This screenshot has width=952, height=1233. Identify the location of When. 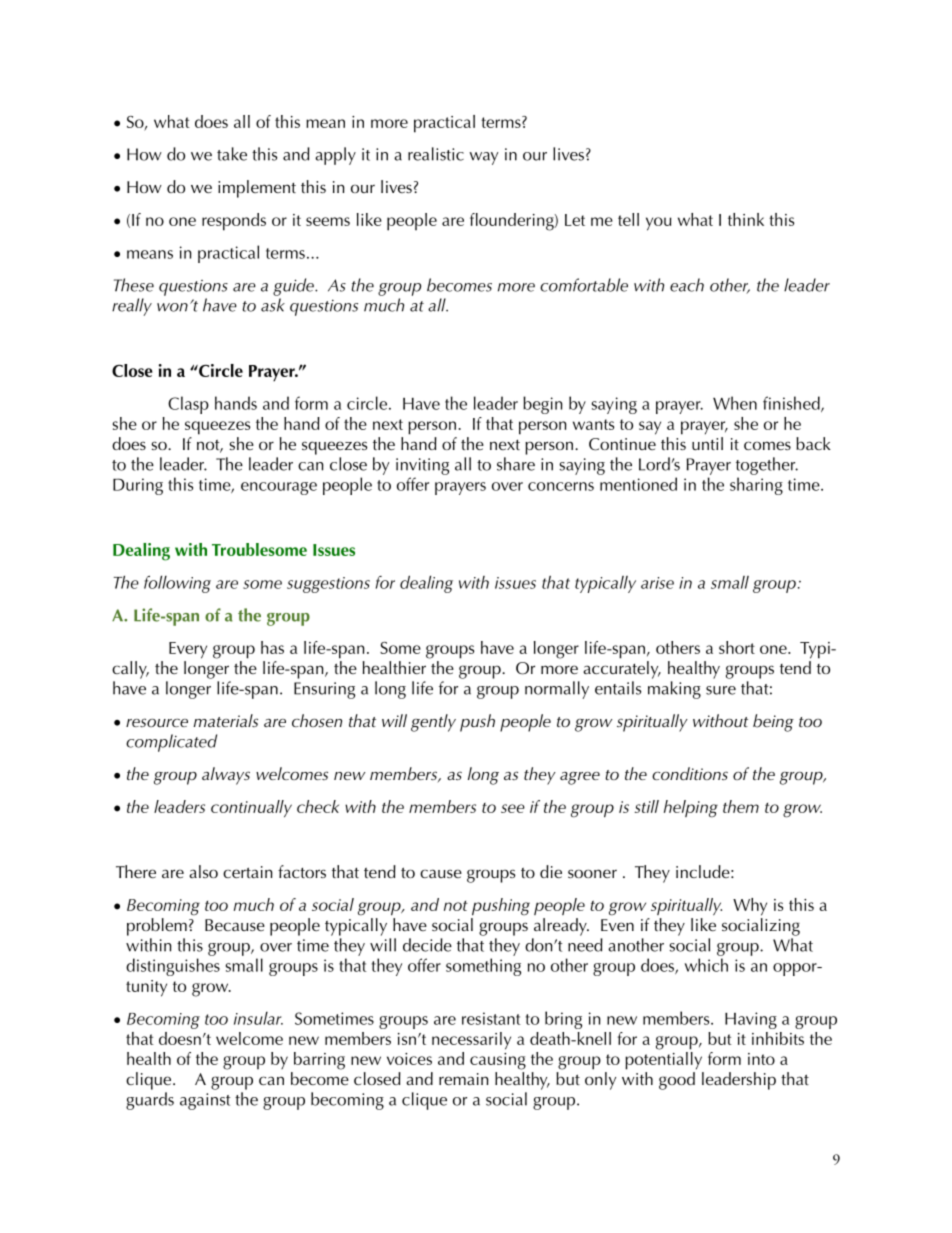
(735, 403).
